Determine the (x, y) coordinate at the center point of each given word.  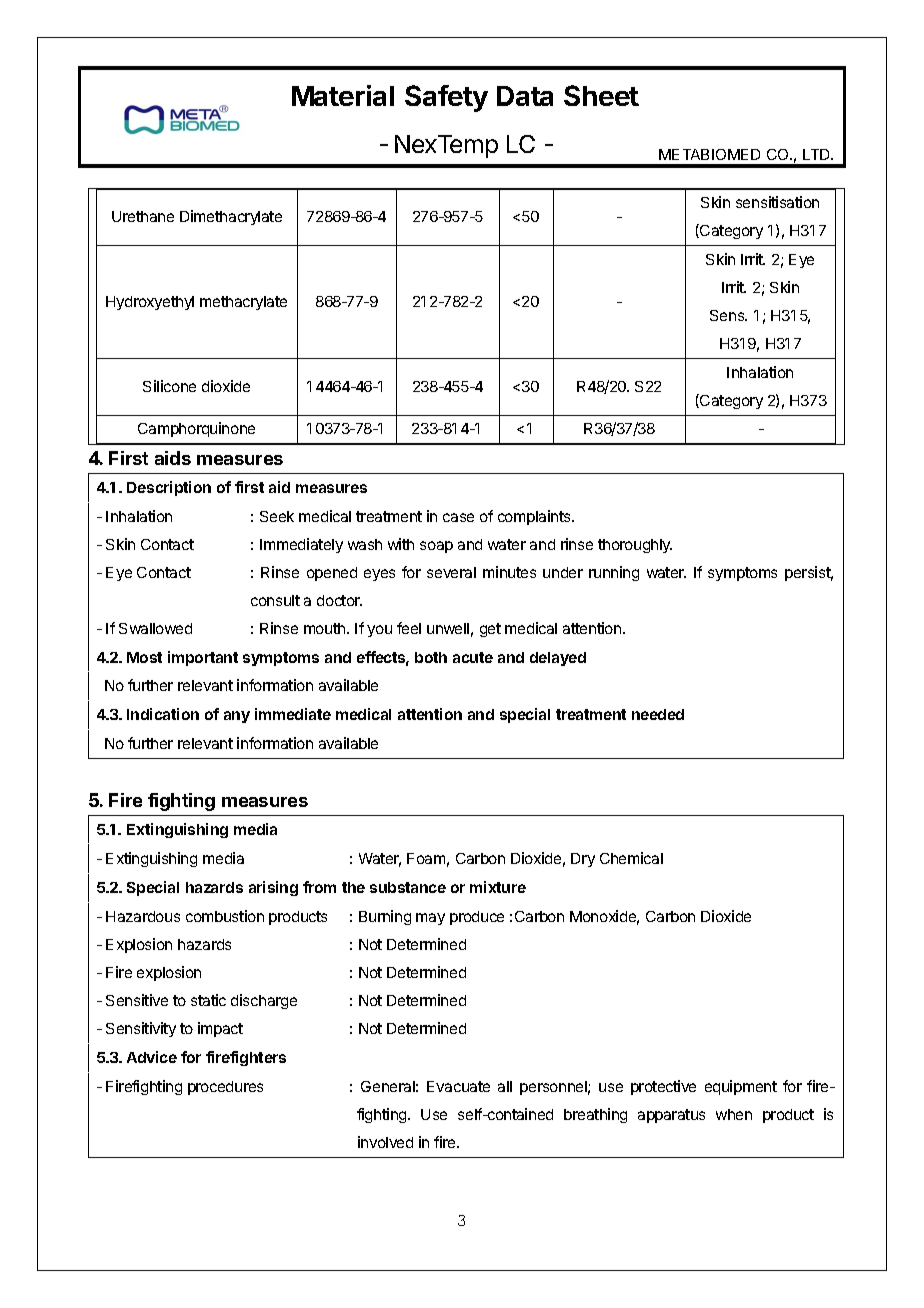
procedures (225, 1088)
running (614, 573)
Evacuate (458, 1086)
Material (343, 95)
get (490, 630)
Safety (446, 98)
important (203, 658)
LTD (817, 154)
